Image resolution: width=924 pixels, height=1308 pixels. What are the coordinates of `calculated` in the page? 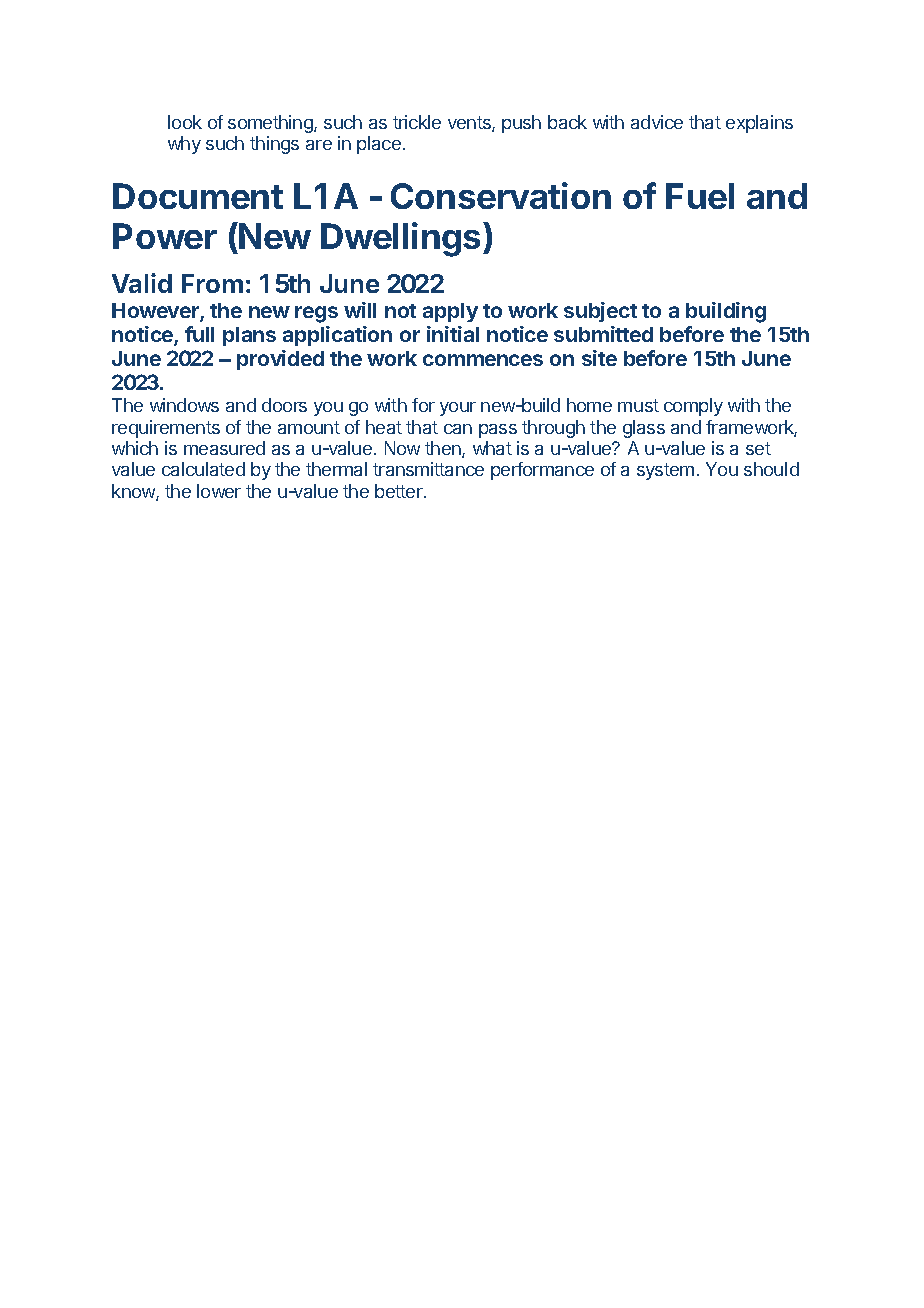 It's located at (203, 469).
